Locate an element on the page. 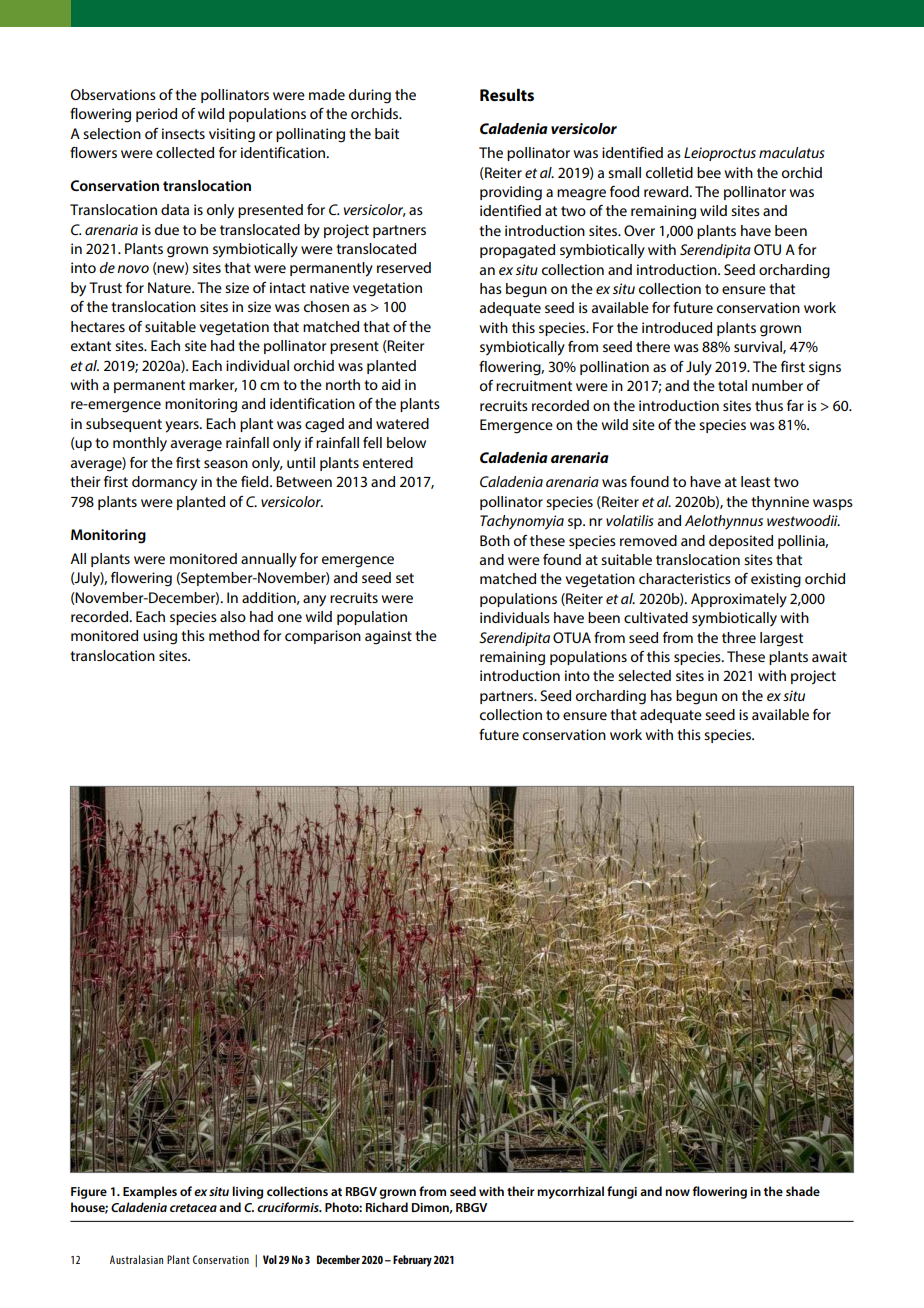 The width and height of the document is (924, 1308). February is located at coordinates (412, 1261).
